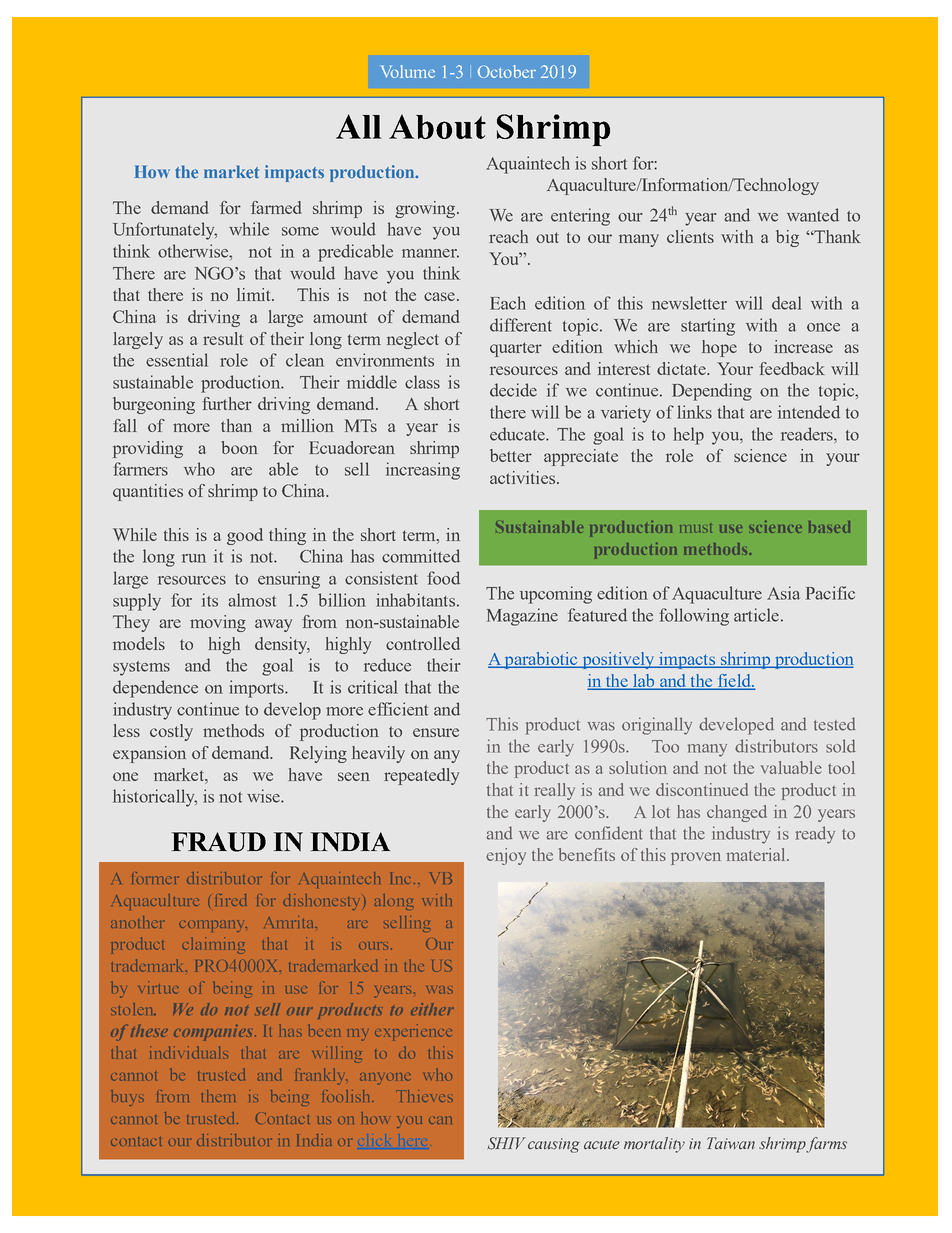  What do you see at coordinates (813, 215) in the document?
I see `wanted` at bounding box center [813, 215].
